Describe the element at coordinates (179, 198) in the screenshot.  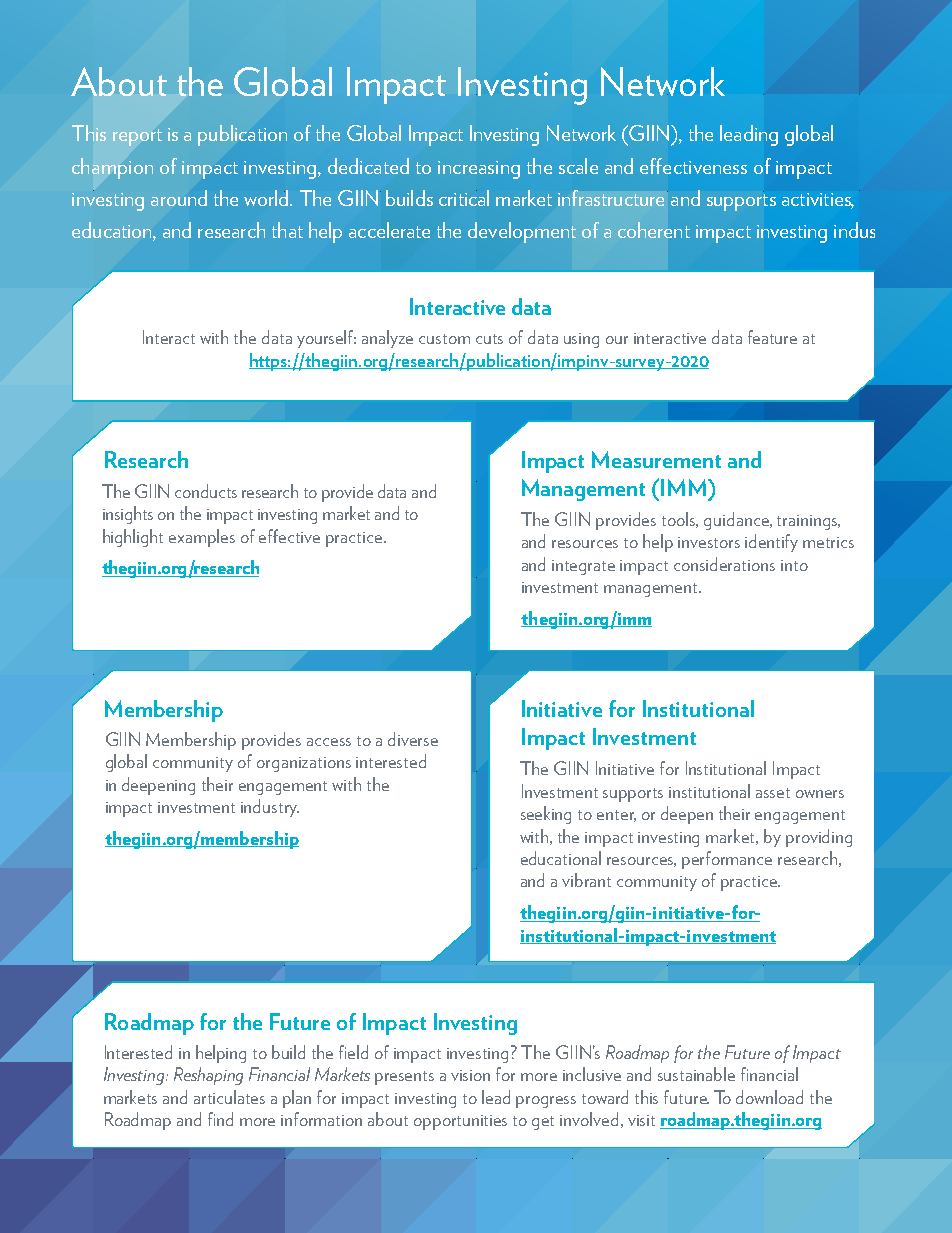
I see `around` at that location.
